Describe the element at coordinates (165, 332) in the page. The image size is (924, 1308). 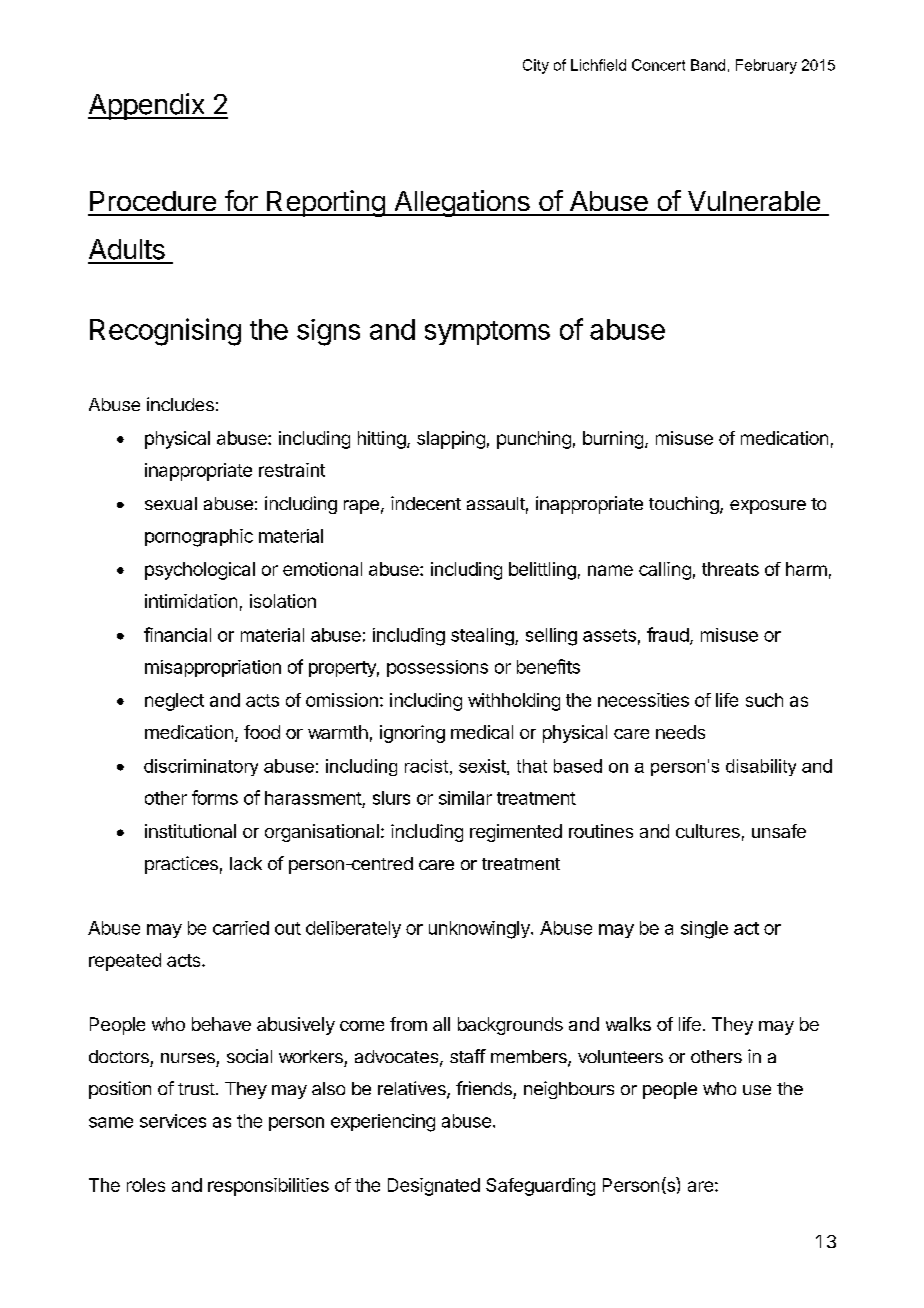
I see `Recognising` at that location.
